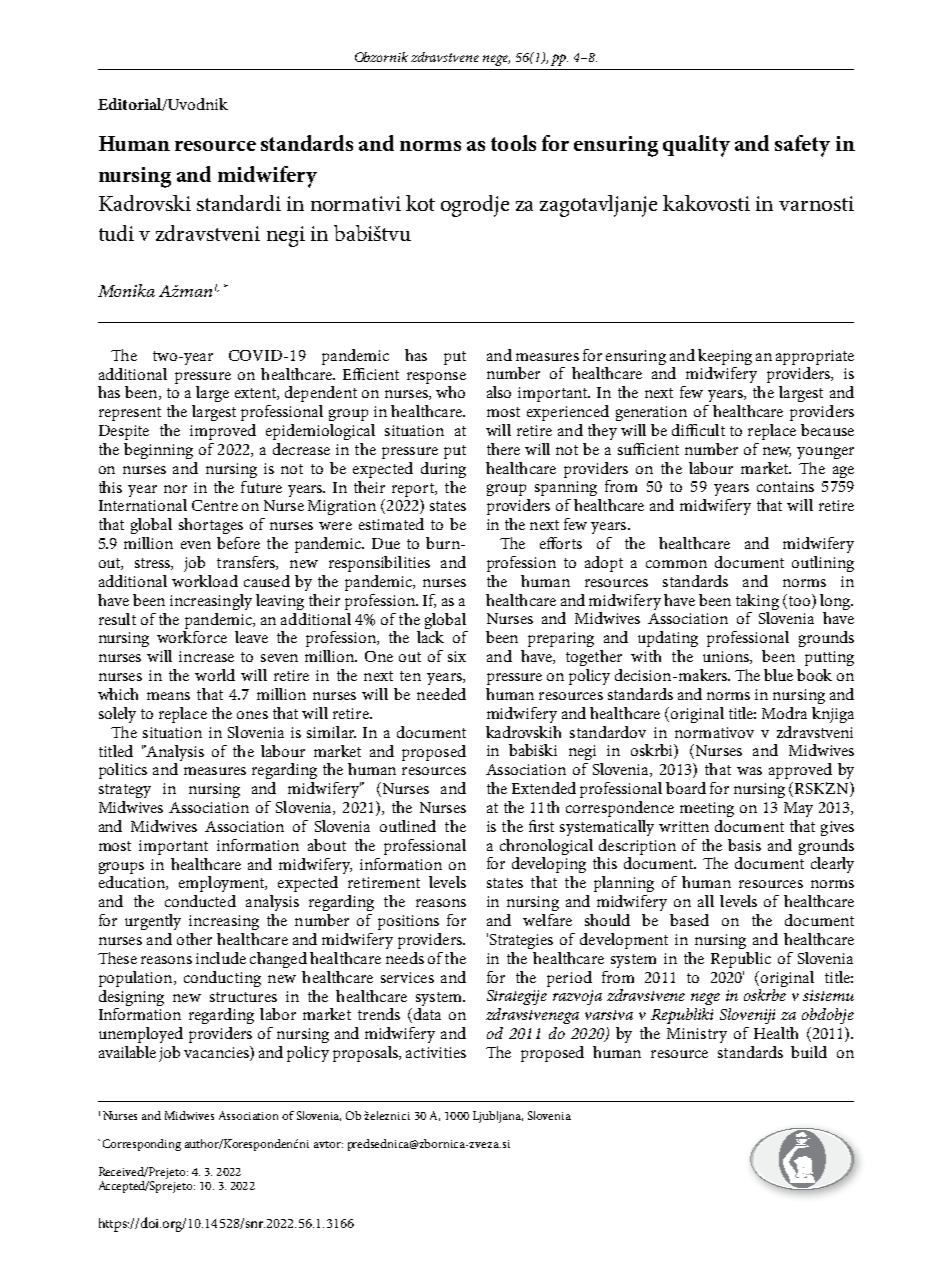 This page has width=952, height=1278. I want to click on unions, so click(727, 657).
